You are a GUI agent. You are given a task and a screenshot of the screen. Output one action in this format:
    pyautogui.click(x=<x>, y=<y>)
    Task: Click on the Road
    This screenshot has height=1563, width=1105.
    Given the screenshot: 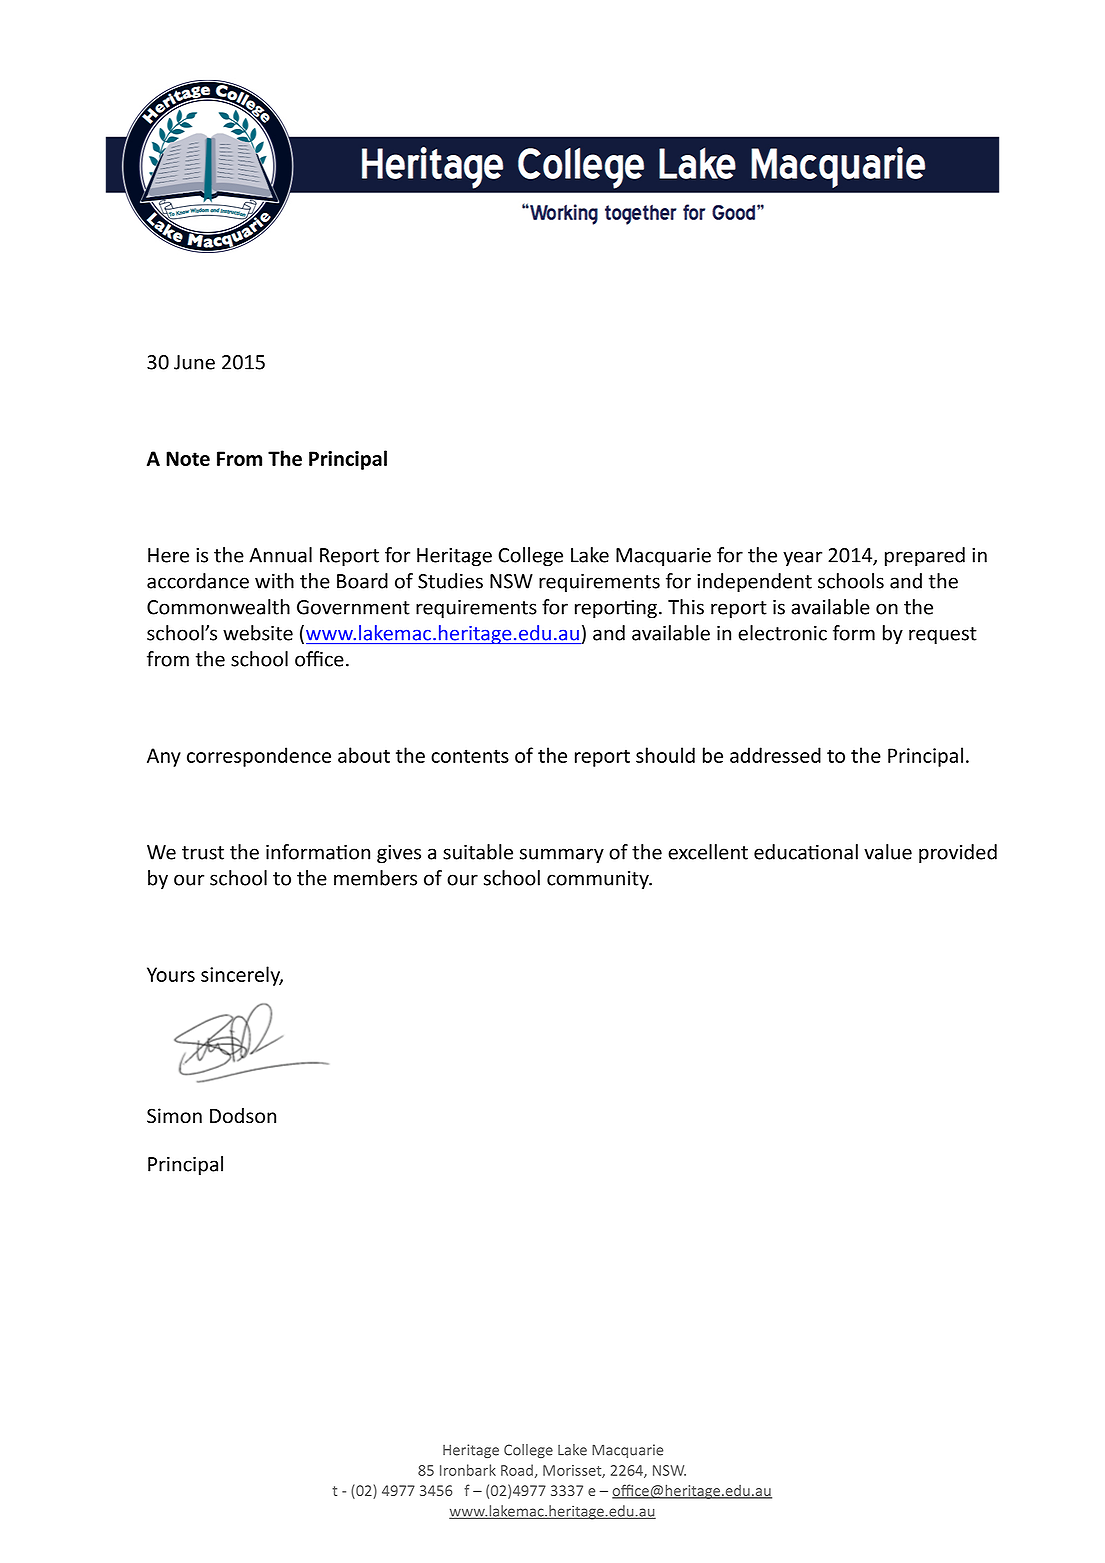 What is the action you would take?
    pyautogui.click(x=517, y=1470)
